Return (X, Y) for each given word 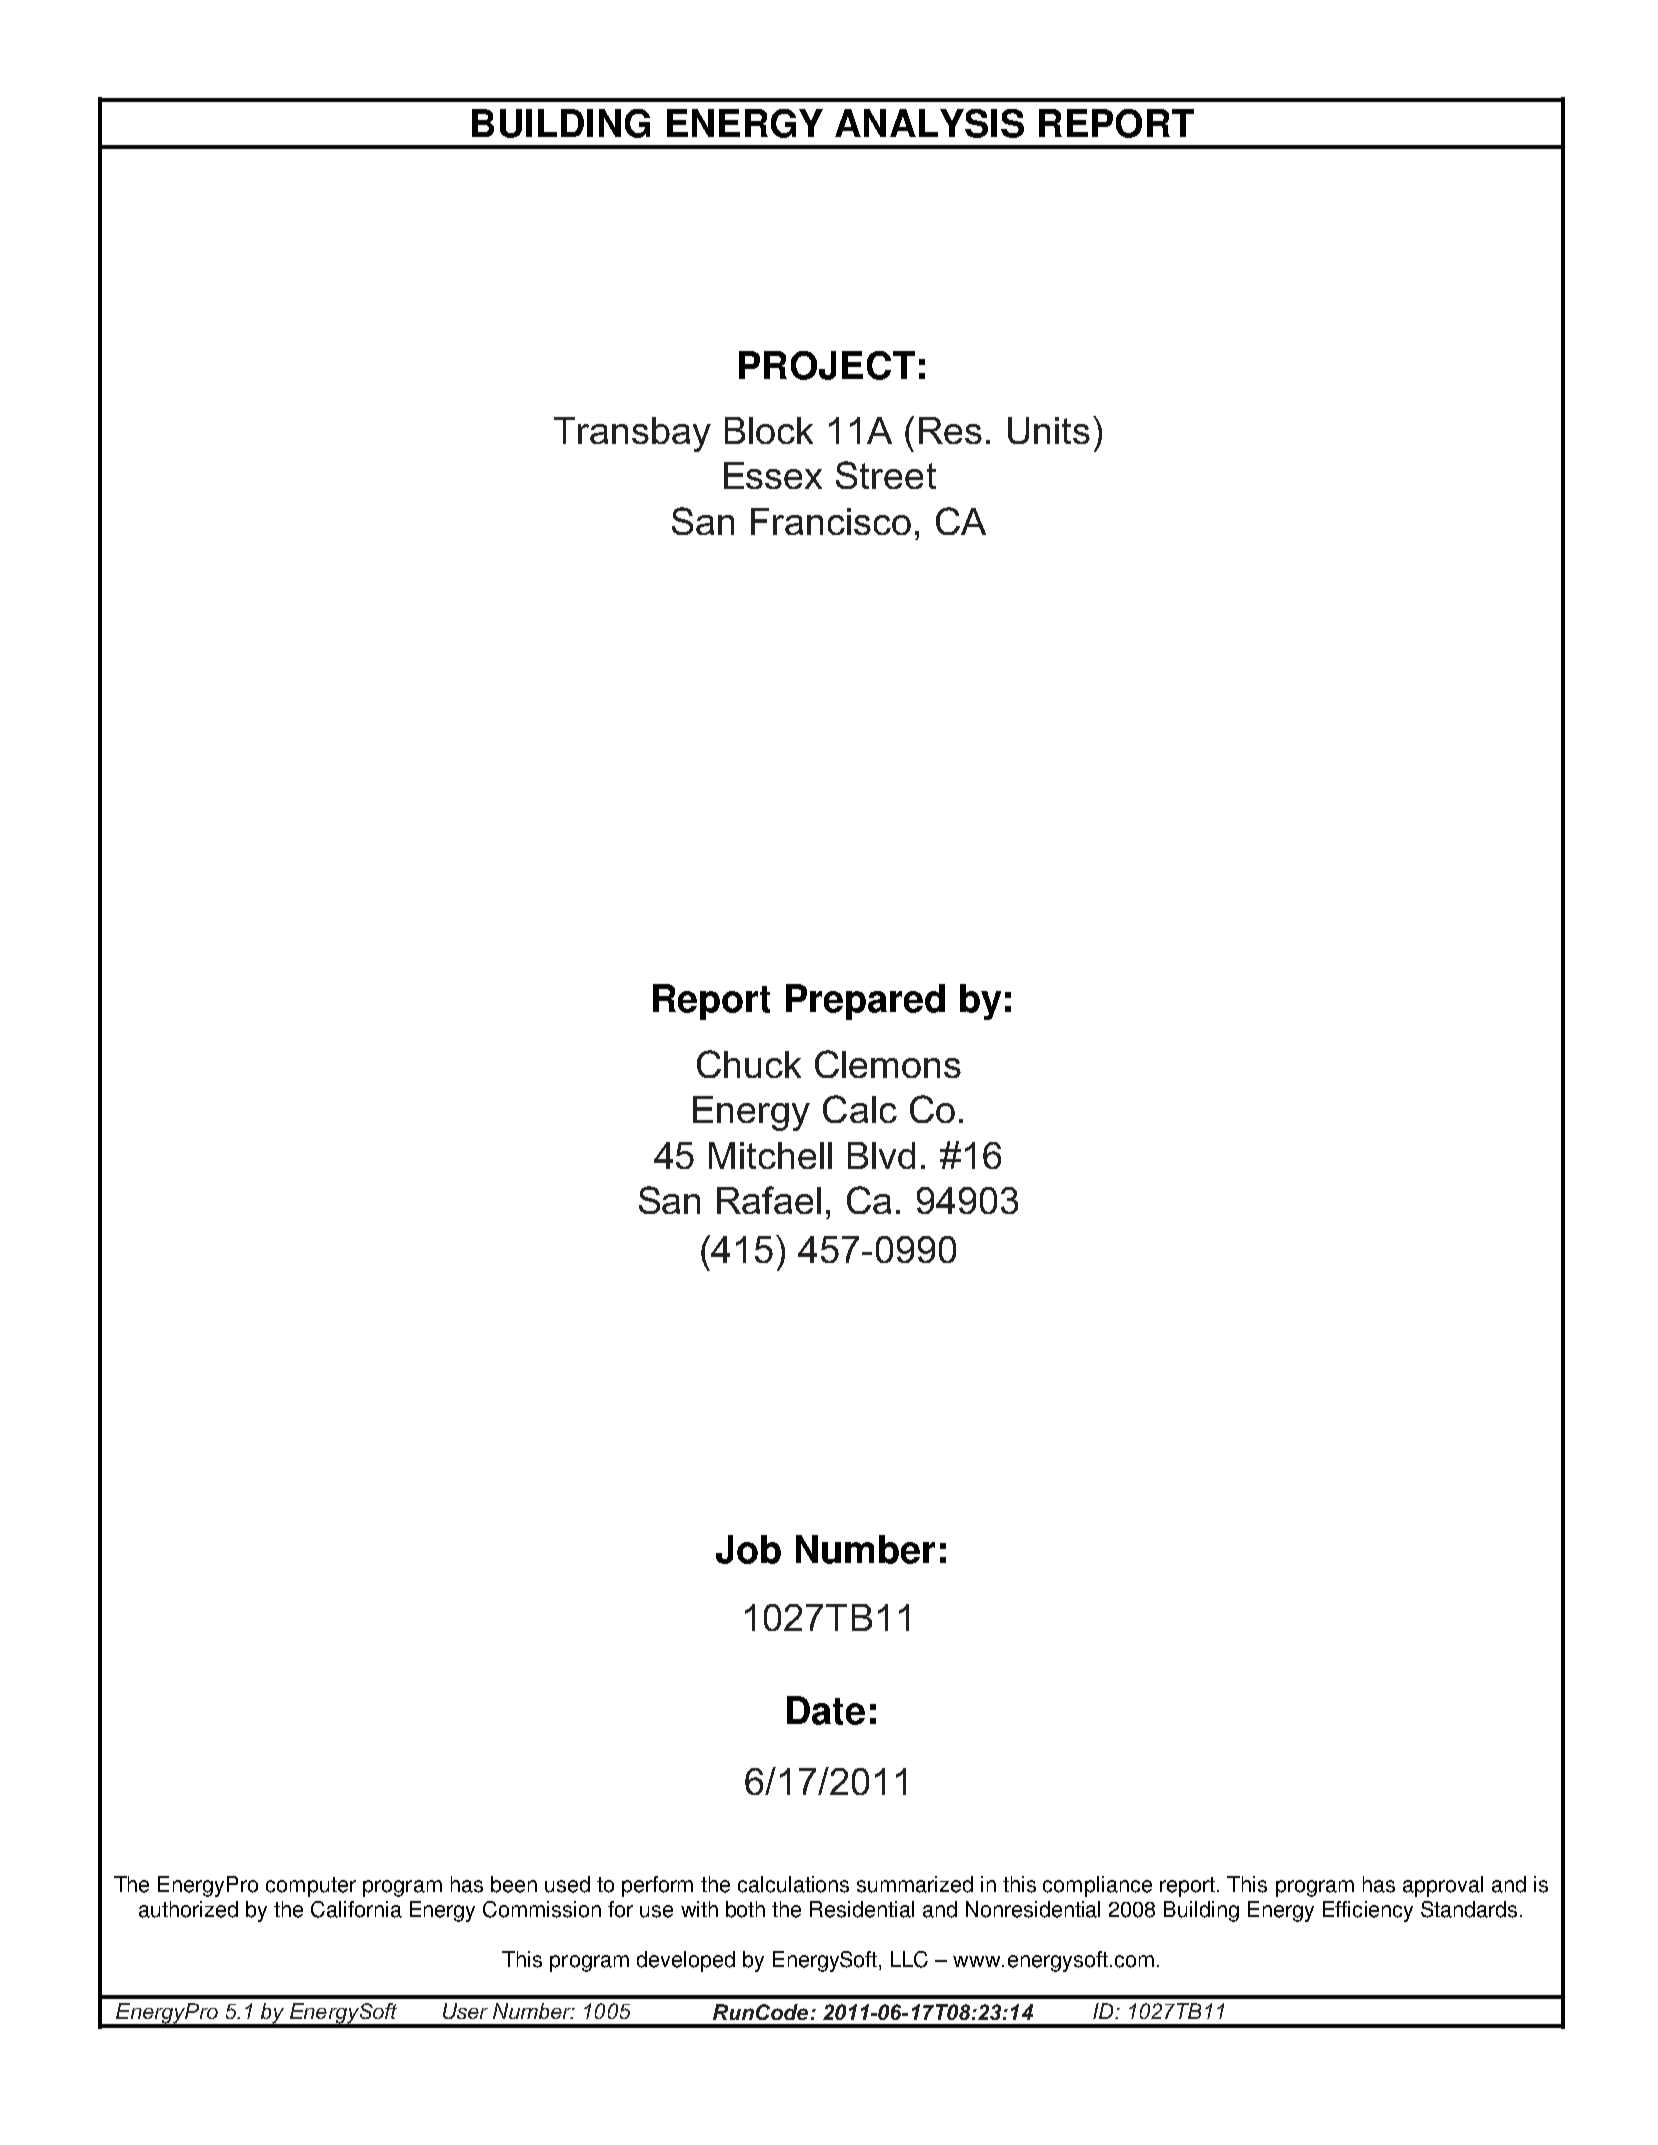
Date (826, 1710)
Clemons (888, 1064)
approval (1443, 1886)
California (356, 1909)
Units (1049, 430)
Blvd (881, 1155)
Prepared (865, 1002)
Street (886, 475)
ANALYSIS (929, 123)
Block (769, 430)
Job (748, 1549)
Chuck (749, 1064)
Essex (773, 475)
